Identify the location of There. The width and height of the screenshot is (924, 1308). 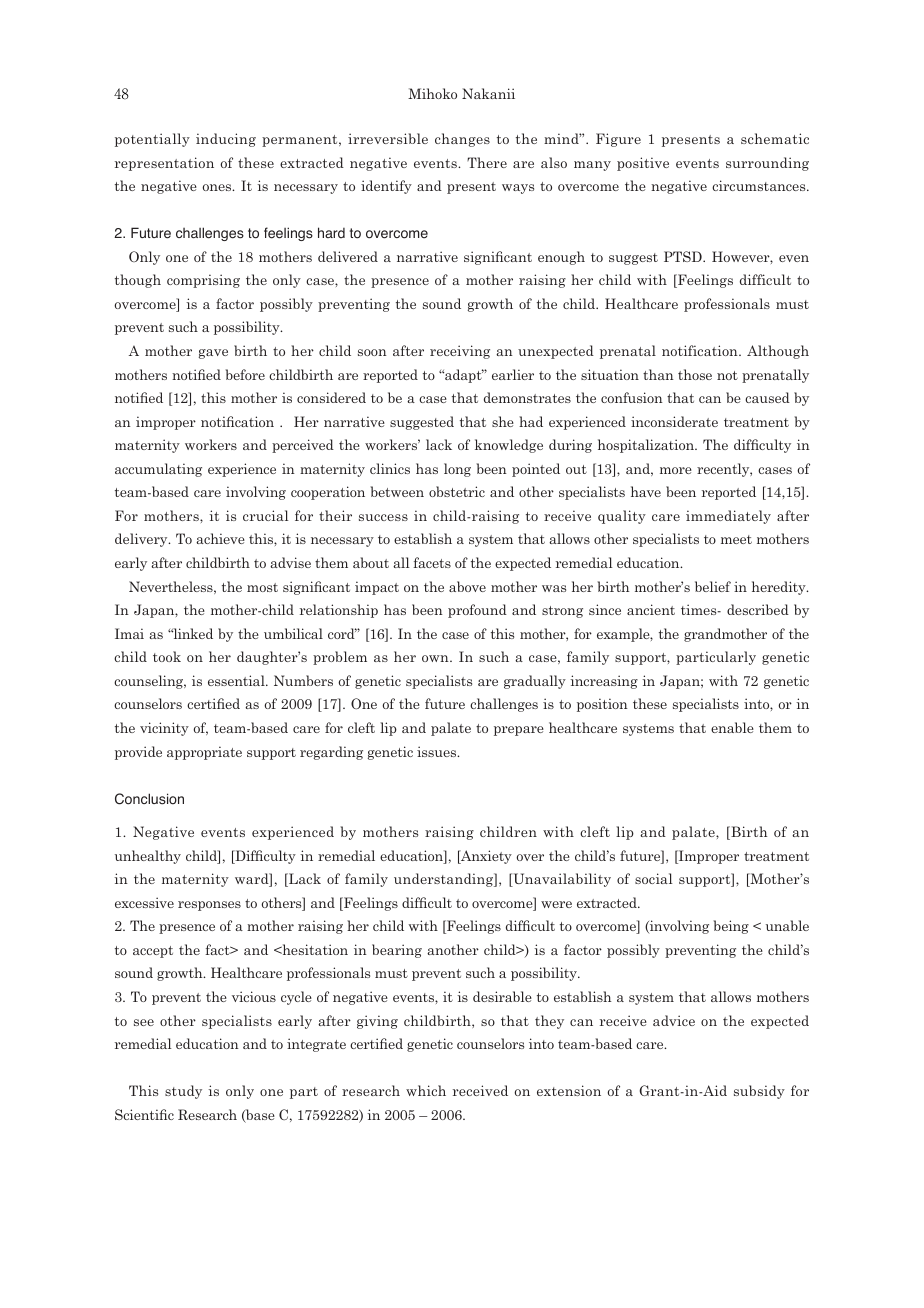
(487, 162).
